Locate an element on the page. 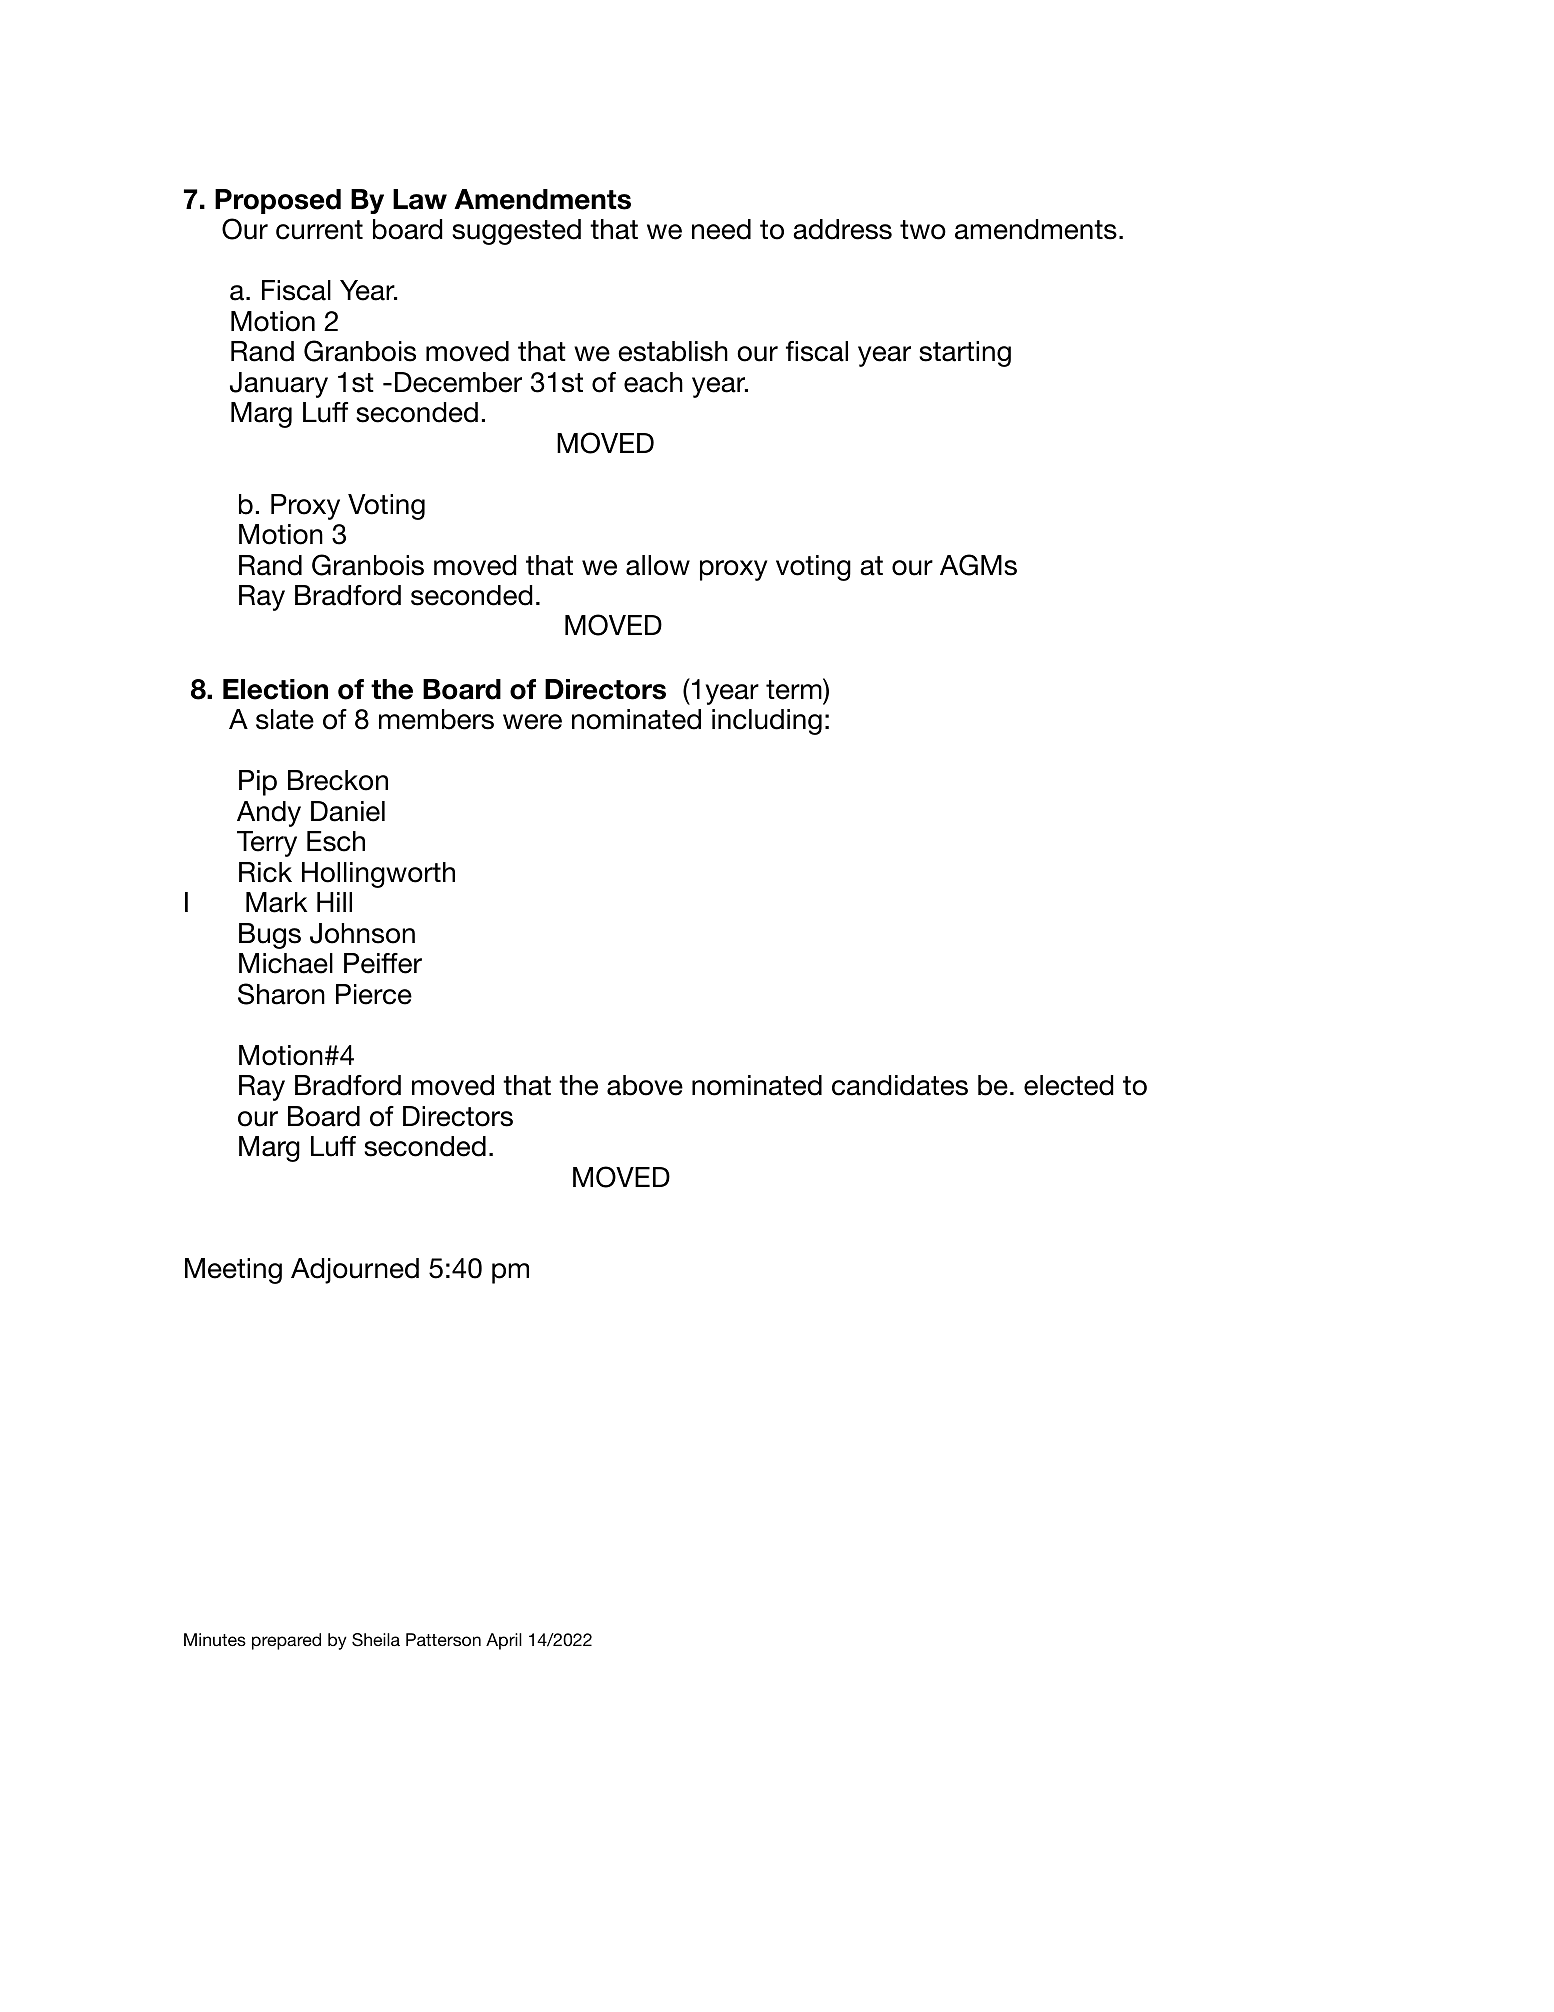 This document has height=2012, width=1554. prepared is located at coordinates (286, 1641).
